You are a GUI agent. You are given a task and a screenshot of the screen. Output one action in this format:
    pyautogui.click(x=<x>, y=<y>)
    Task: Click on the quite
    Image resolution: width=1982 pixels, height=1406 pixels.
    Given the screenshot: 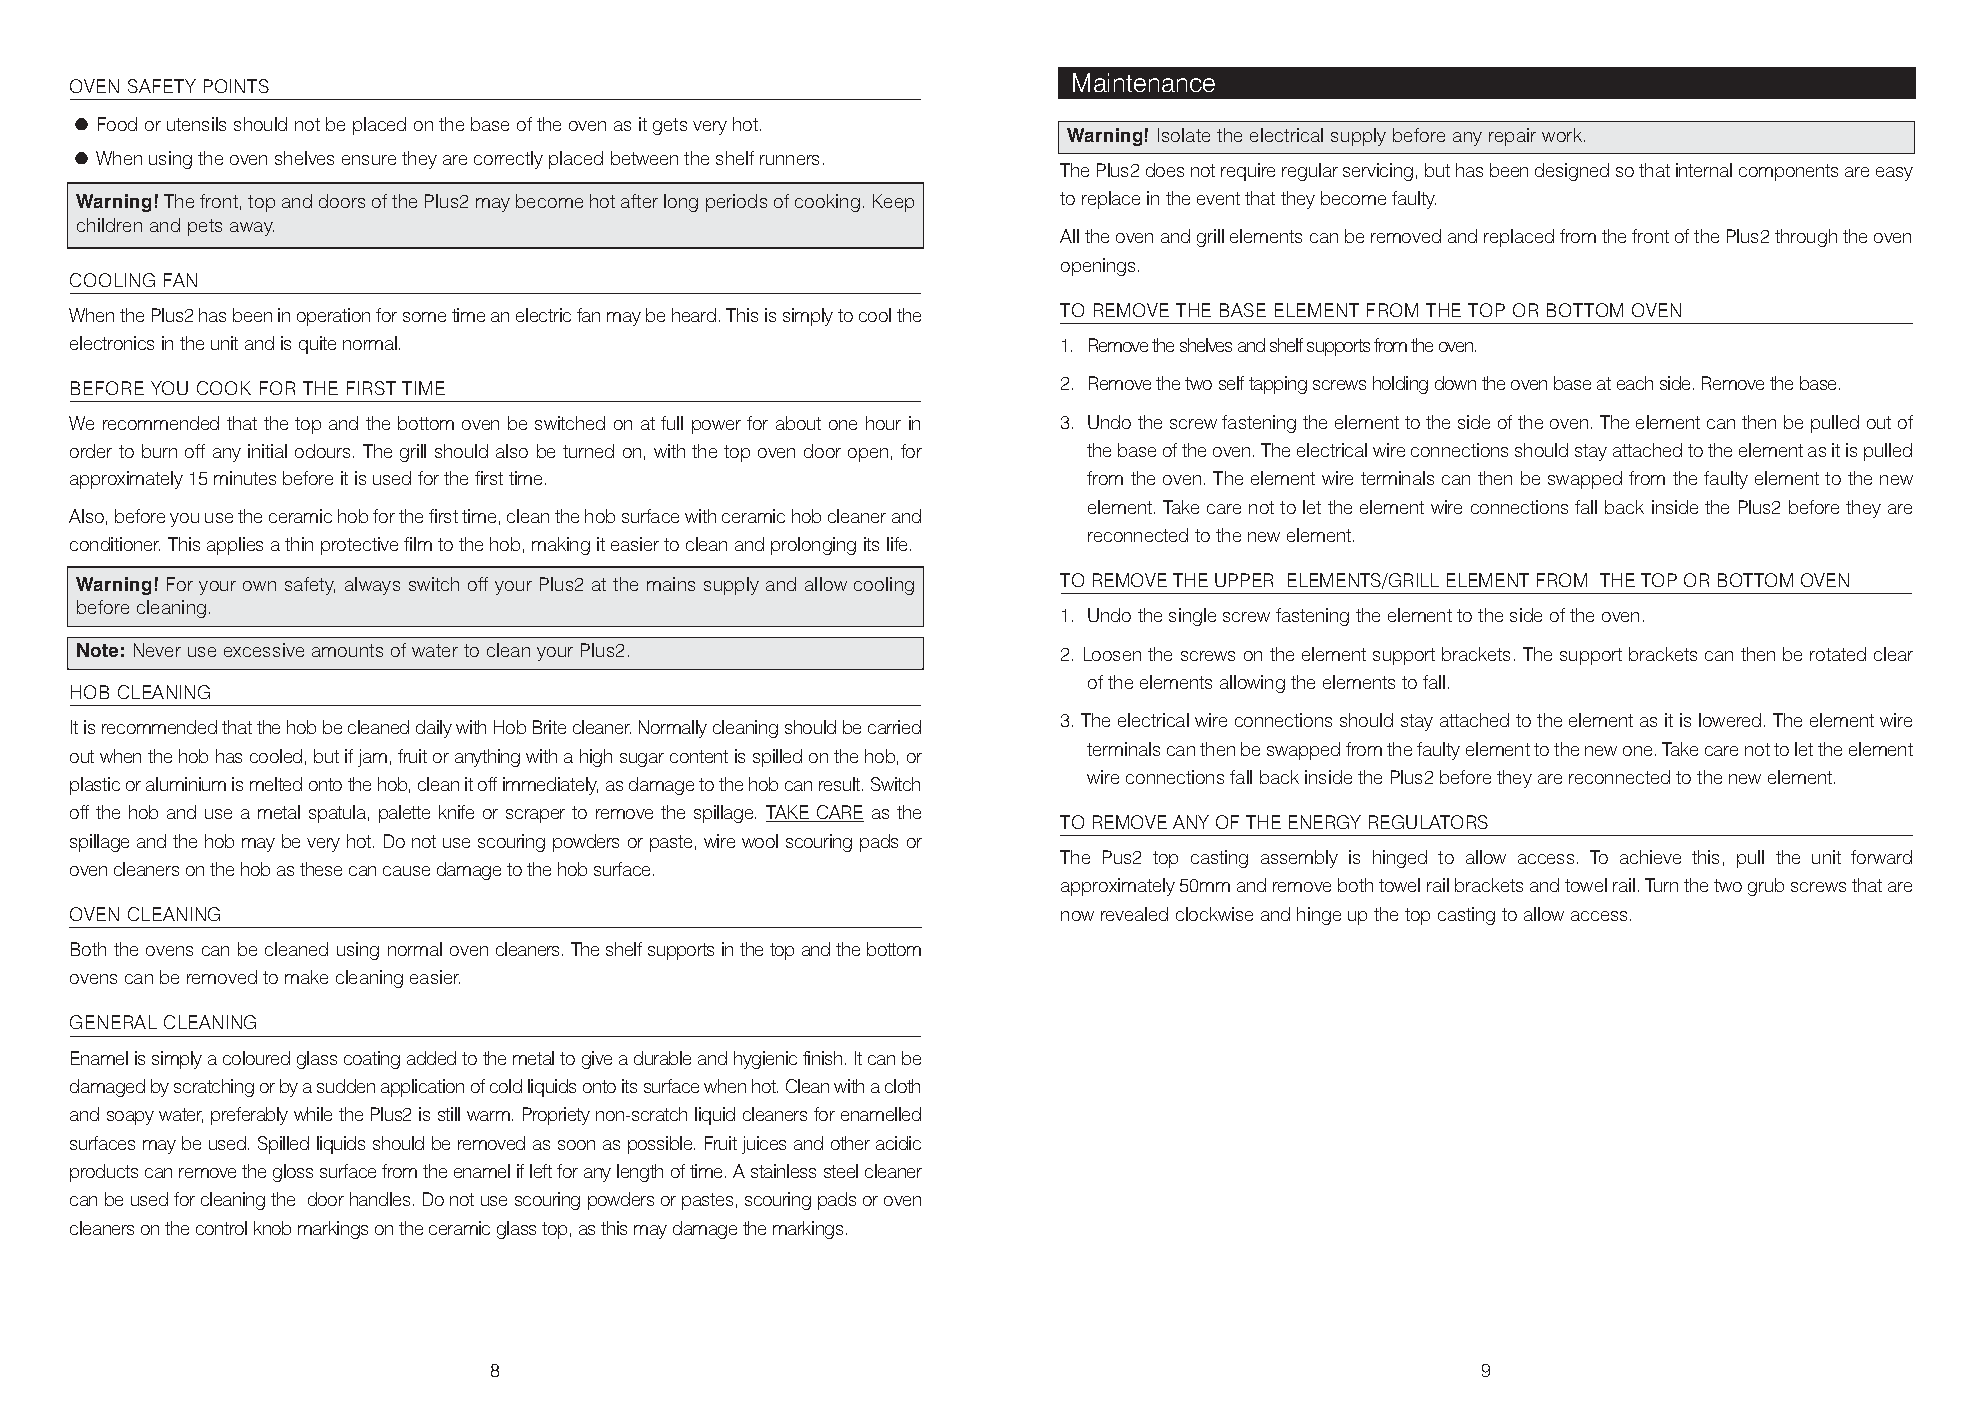 What is the action you would take?
    pyautogui.click(x=317, y=345)
